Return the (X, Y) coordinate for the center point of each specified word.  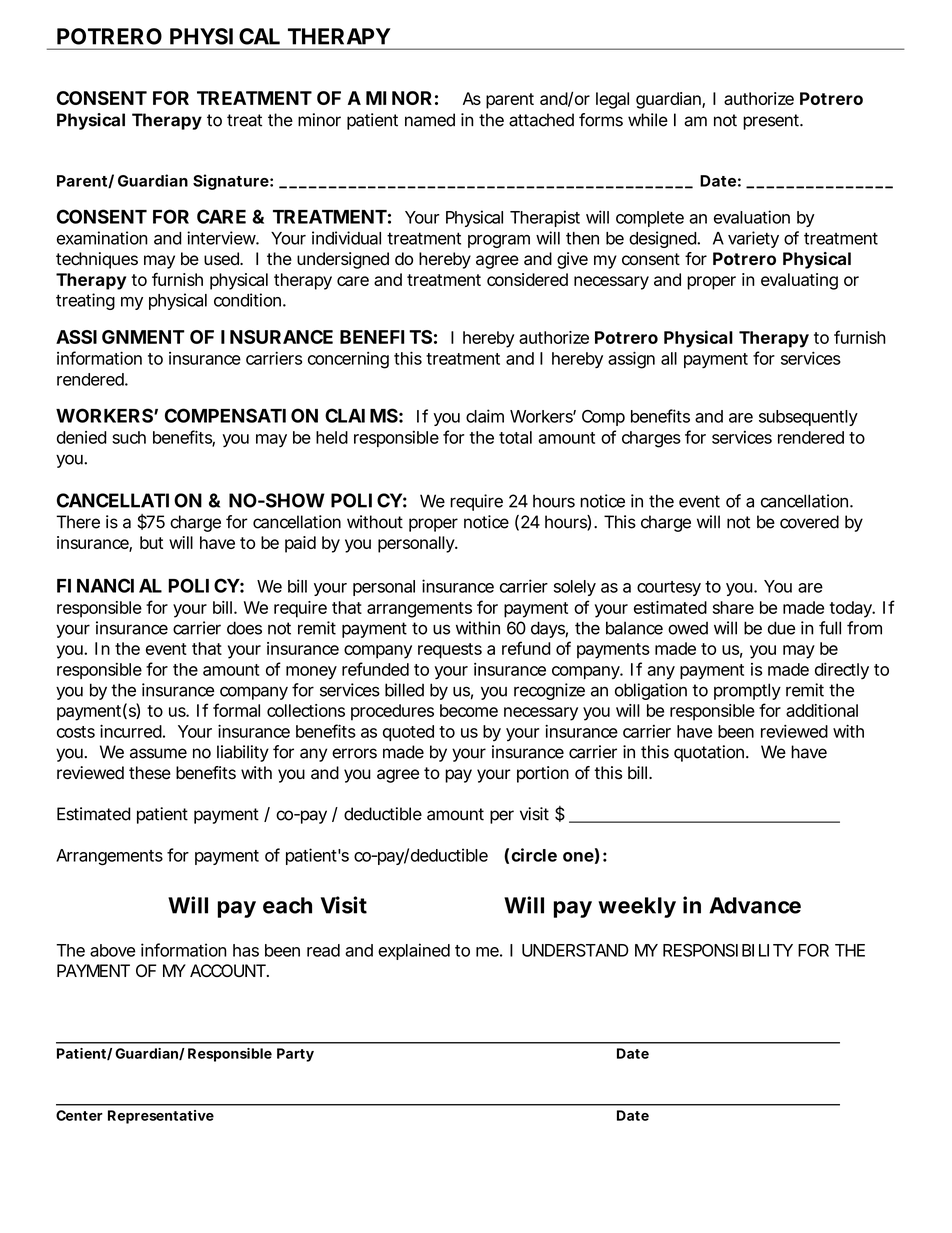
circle (534, 855)
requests (450, 651)
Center (79, 1115)
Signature (231, 182)
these (150, 773)
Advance (755, 905)
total (515, 437)
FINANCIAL (109, 585)
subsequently (808, 418)
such (129, 437)
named (430, 120)
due (781, 628)
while (648, 120)
